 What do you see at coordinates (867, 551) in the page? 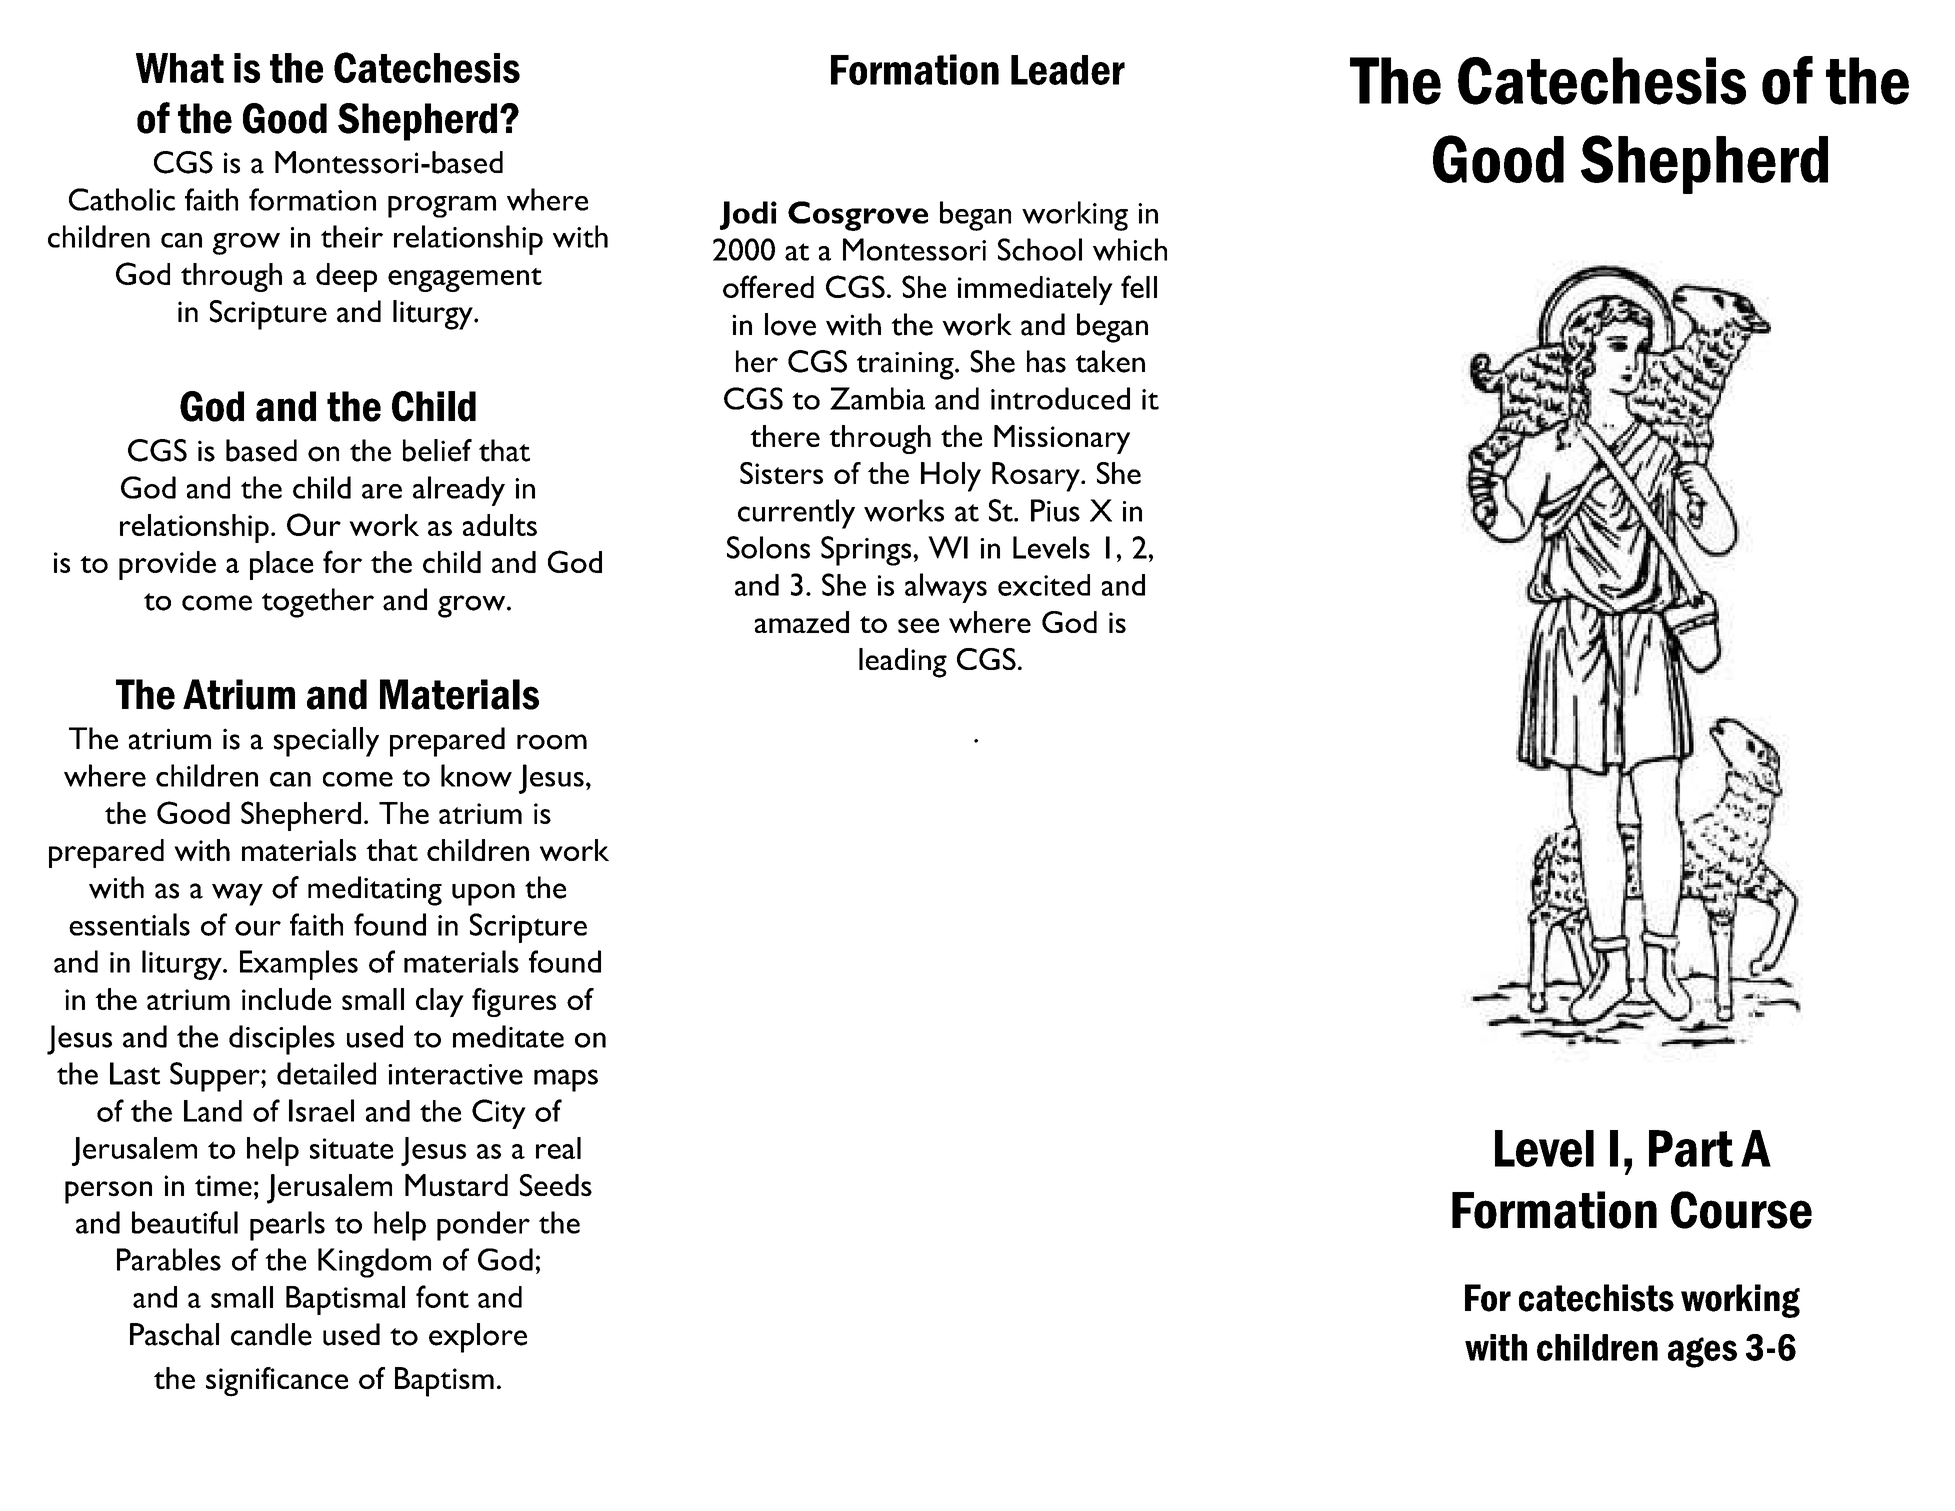
I see `Springs` at bounding box center [867, 551].
